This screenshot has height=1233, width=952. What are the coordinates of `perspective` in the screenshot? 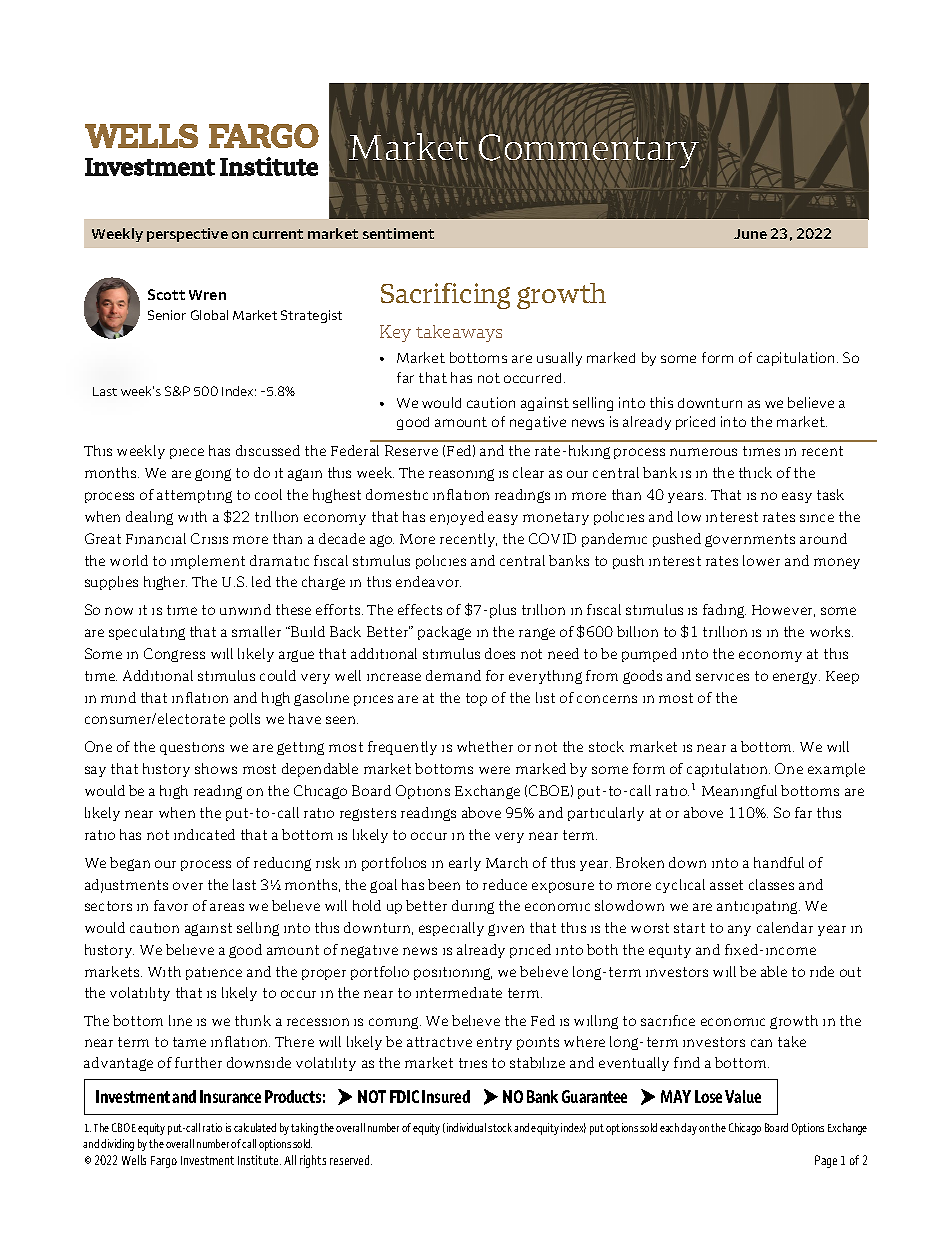 It's located at (187, 235).
